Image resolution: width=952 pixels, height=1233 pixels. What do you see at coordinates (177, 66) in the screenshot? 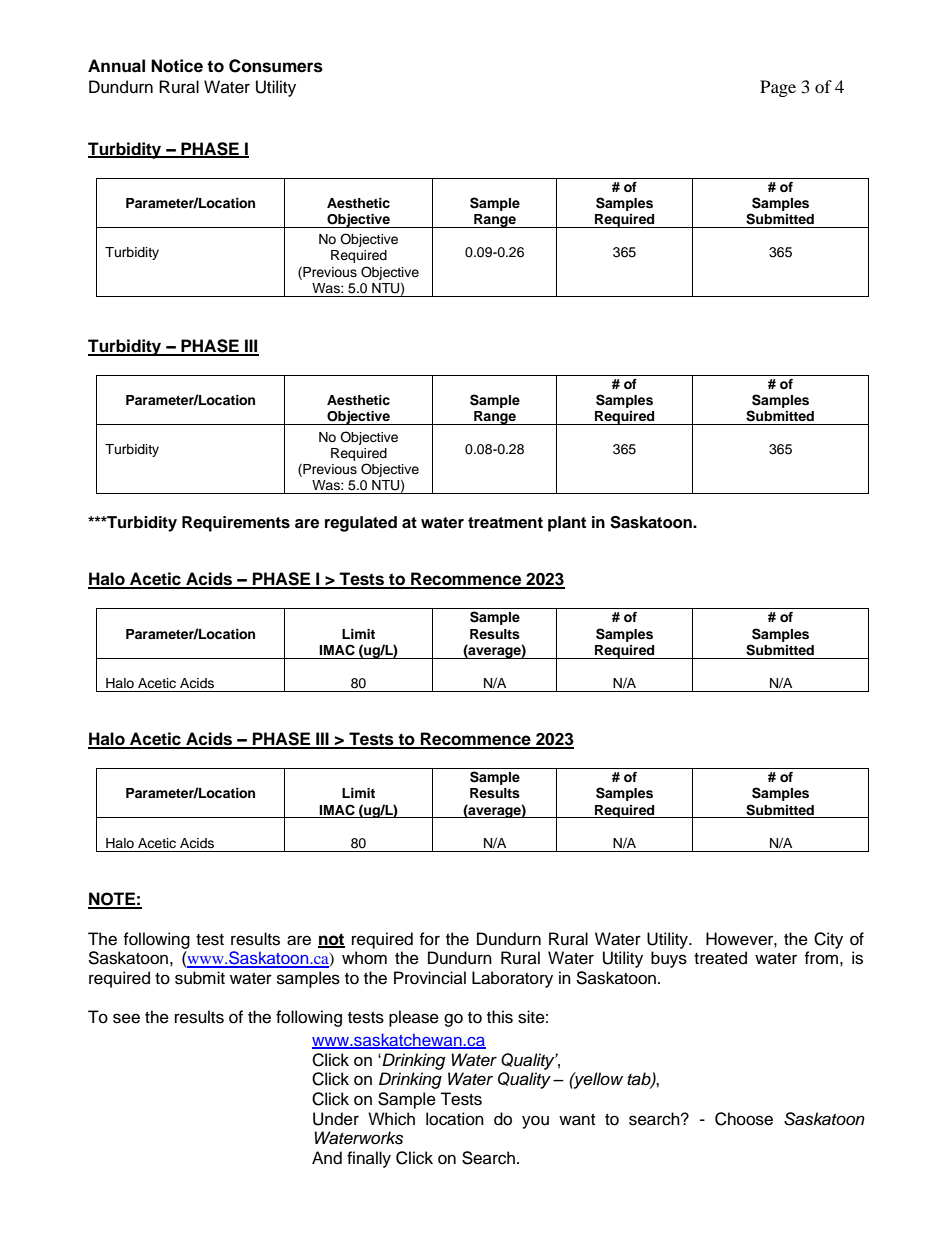
I see `Notice` at bounding box center [177, 66].
